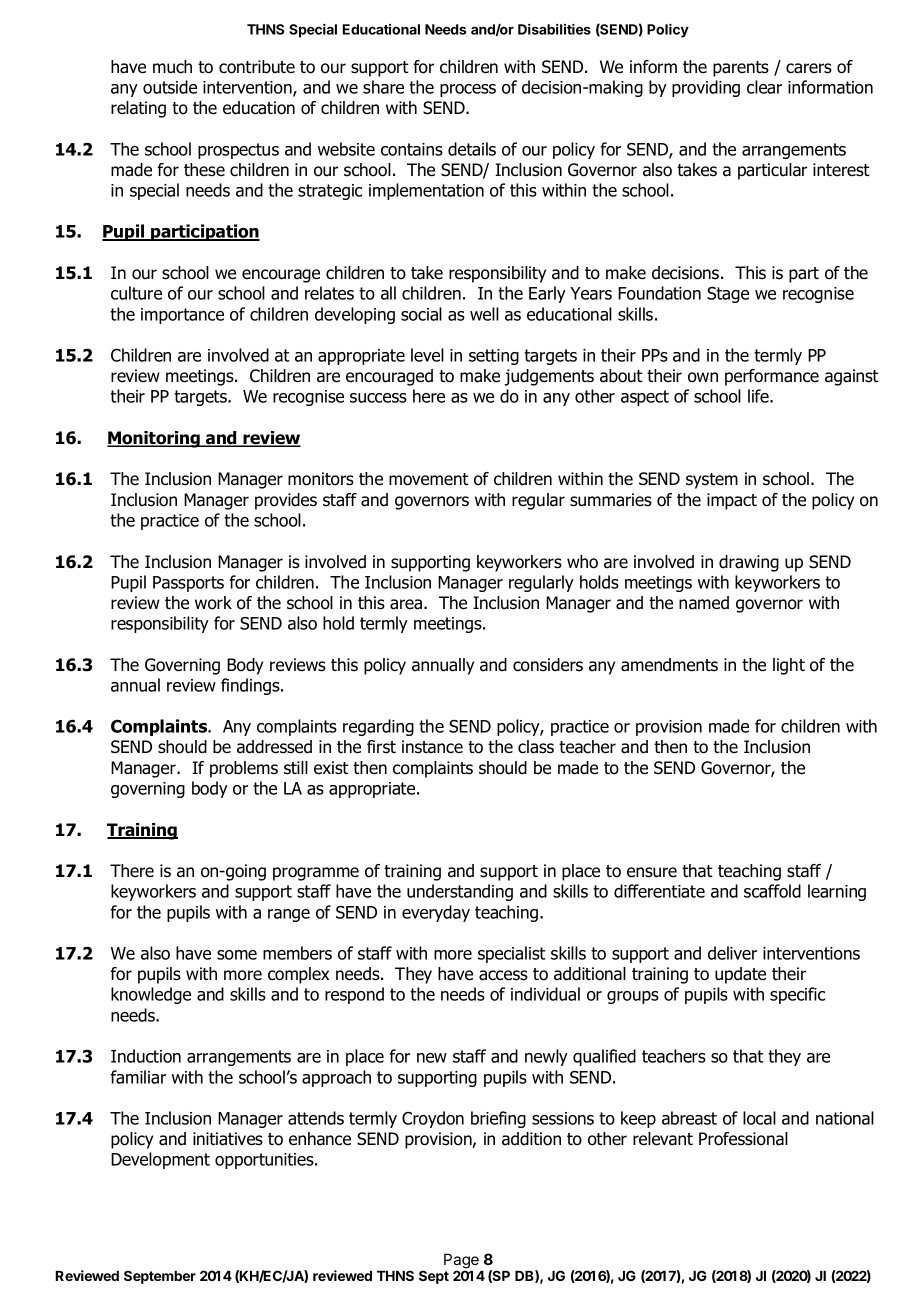  What do you see at coordinates (468, 90) in the screenshot?
I see `process` at bounding box center [468, 90].
